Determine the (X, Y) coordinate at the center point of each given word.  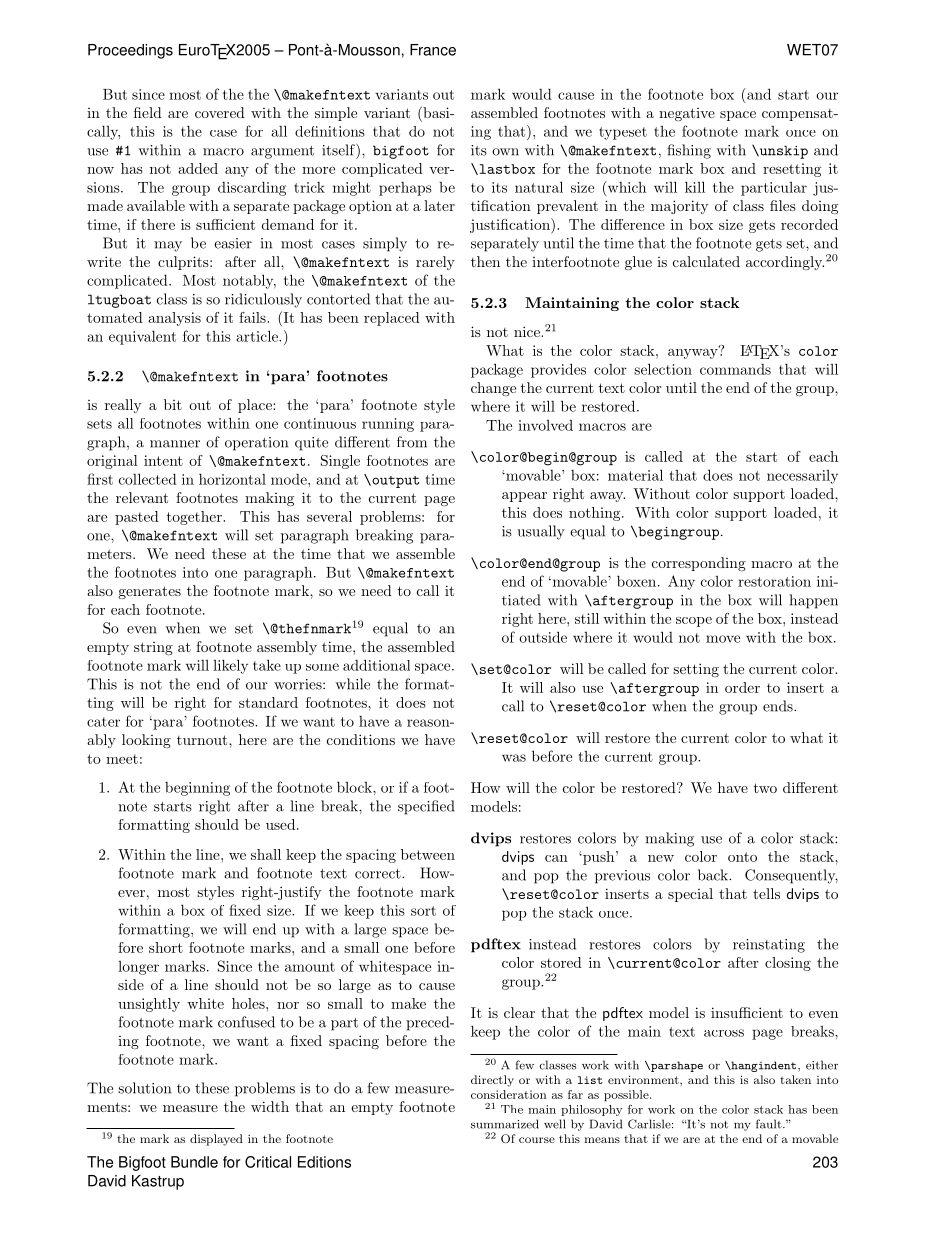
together (195, 518)
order (742, 687)
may (168, 246)
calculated (706, 261)
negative (687, 114)
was (514, 758)
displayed (216, 1140)
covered (220, 112)
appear (524, 497)
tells (766, 893)
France (433, 50)
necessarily (802, 477)
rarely (435, 263)
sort (423, 911)
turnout (203, 740)
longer (138, 968)
